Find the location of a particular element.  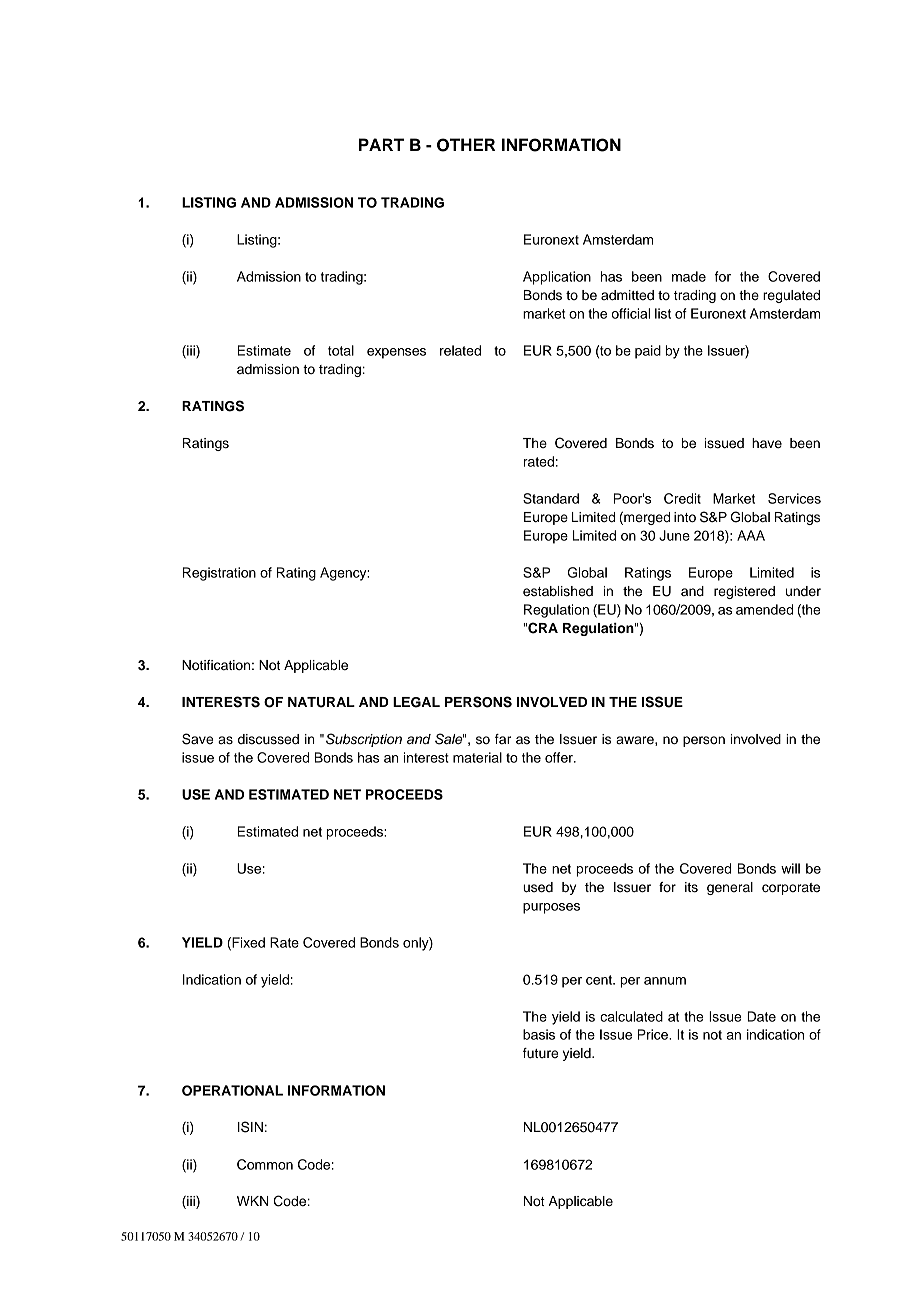

Credit is located at coordinates (682, 498).
